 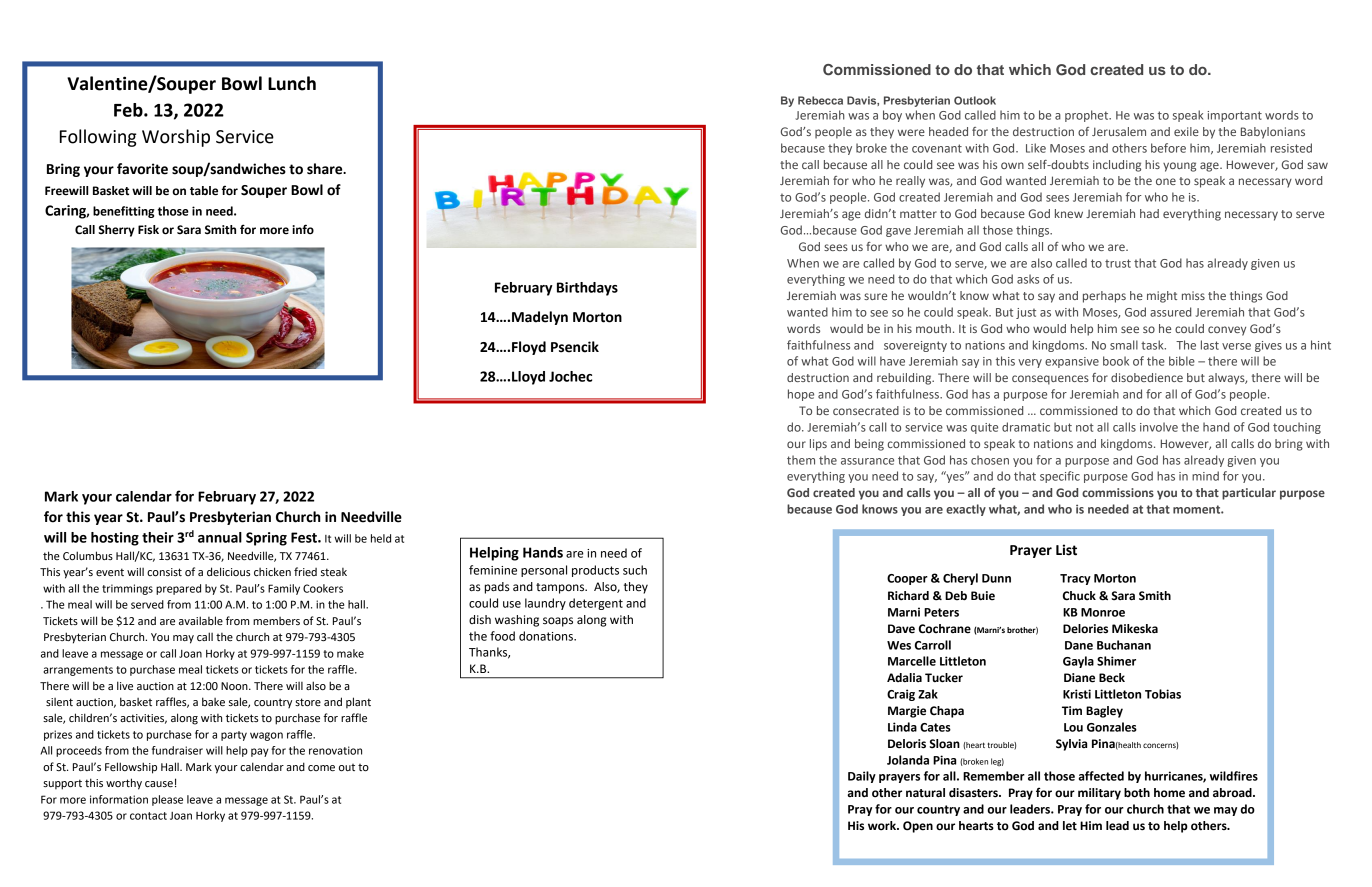 I want to click on Daily, so click(x=862, y=777).
